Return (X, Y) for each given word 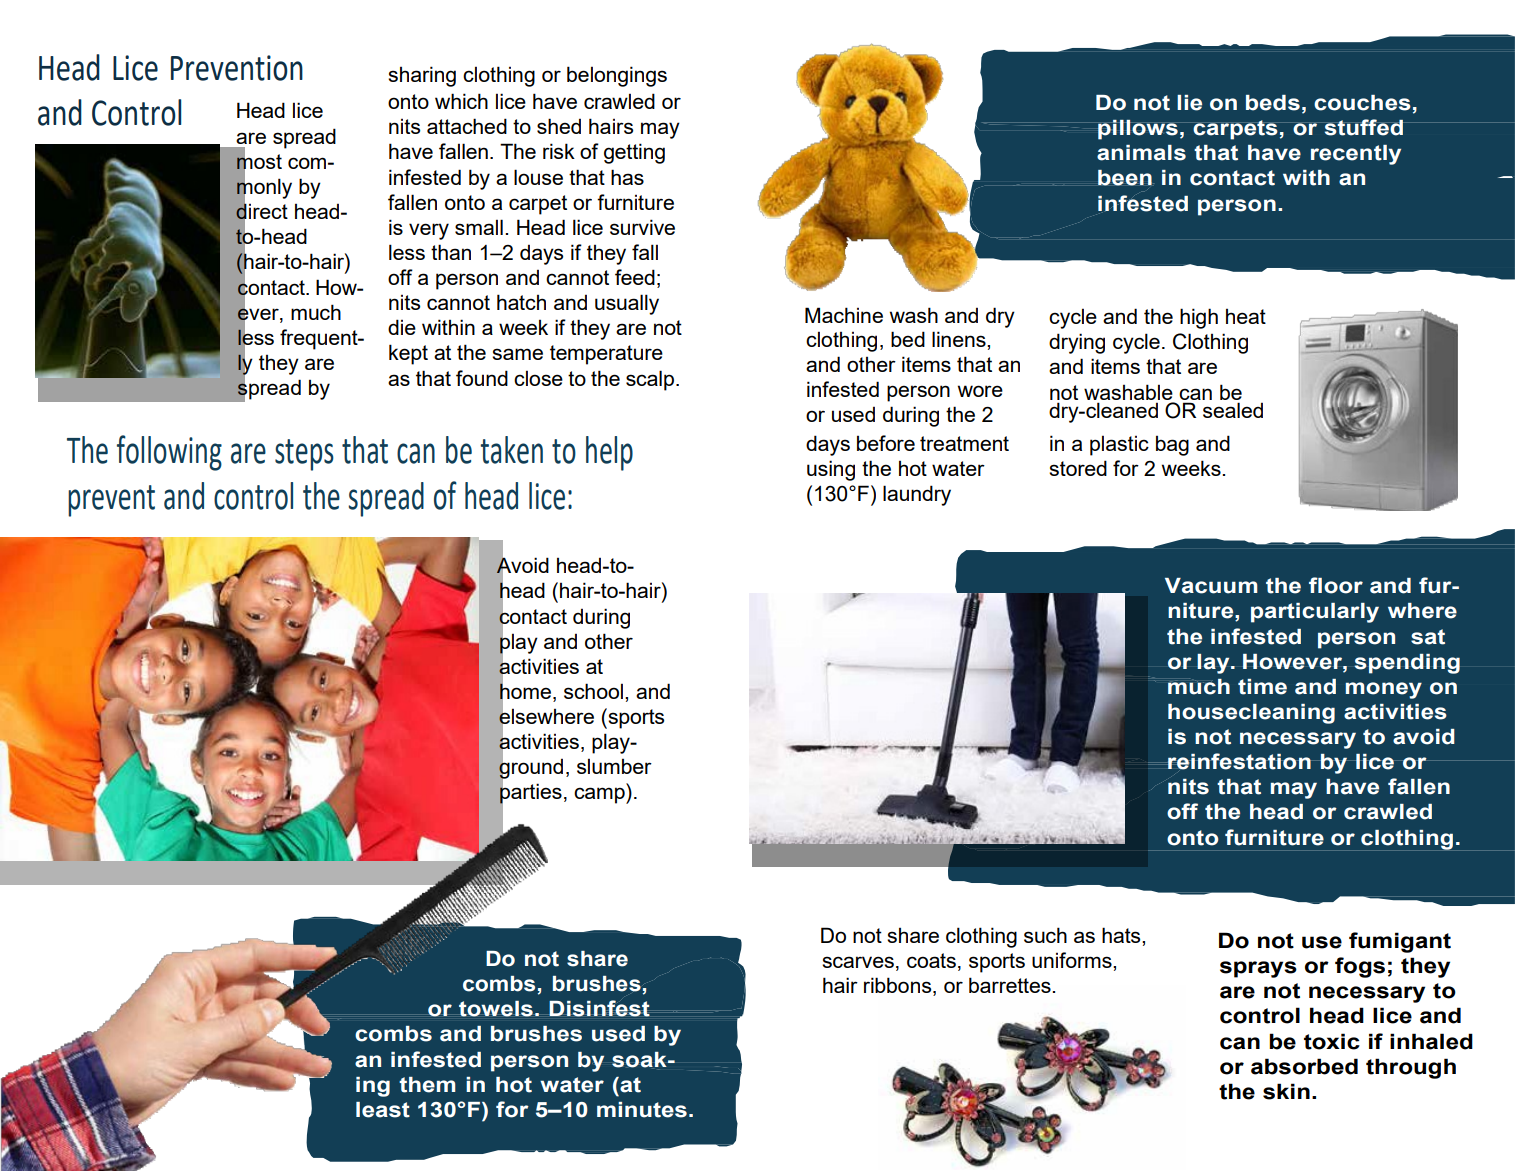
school (593, 691)
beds (1273, 103)
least (383, 1110)
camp (600, 795)
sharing (422, 76)
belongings (617, 76)
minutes (642, 1110)
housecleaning (1251, 714)
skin (1286, 1091)
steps (304, 455)
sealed (1233, 410)
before (886, 443)
